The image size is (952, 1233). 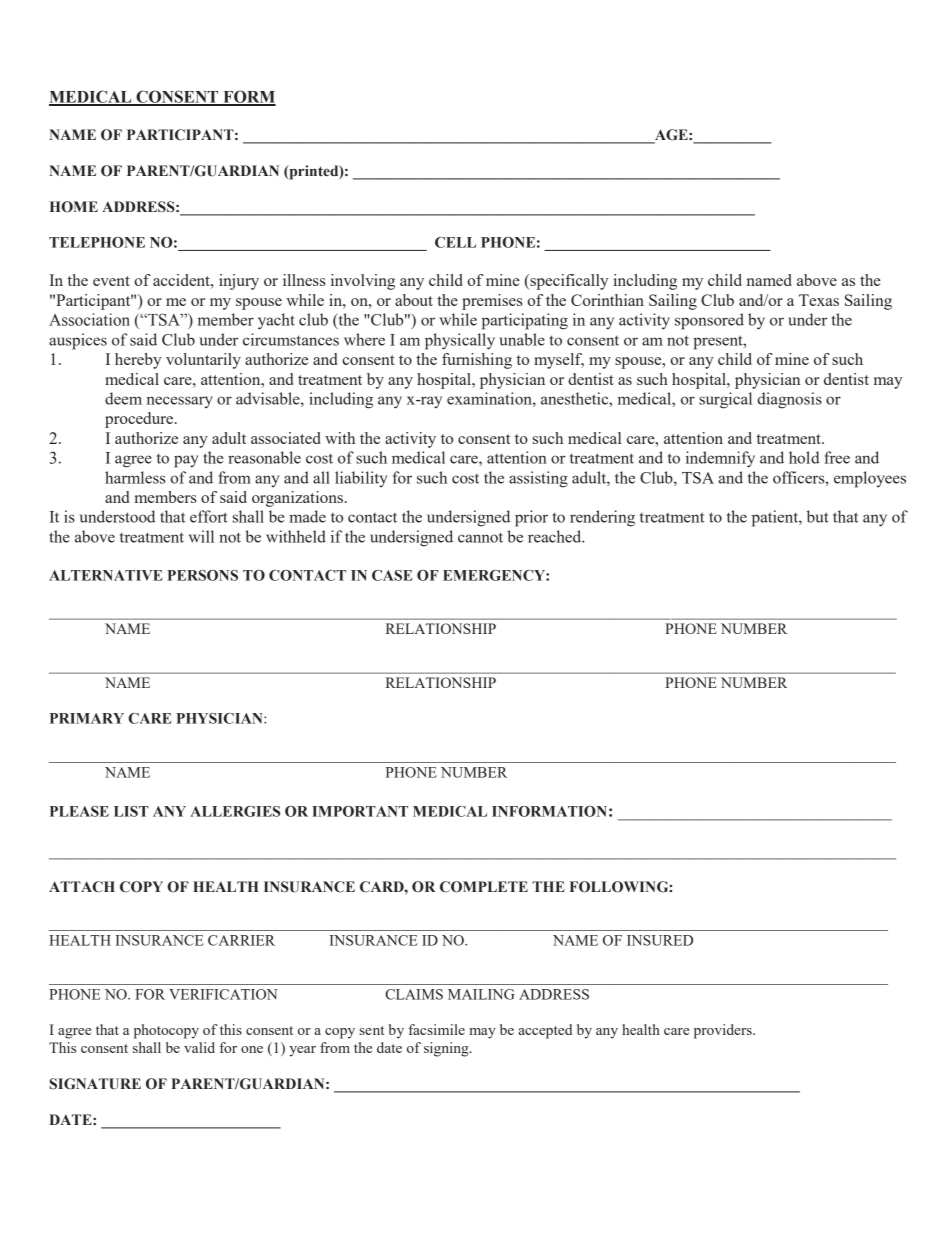 I want to click on Texas, so click(x=819, y=300).
